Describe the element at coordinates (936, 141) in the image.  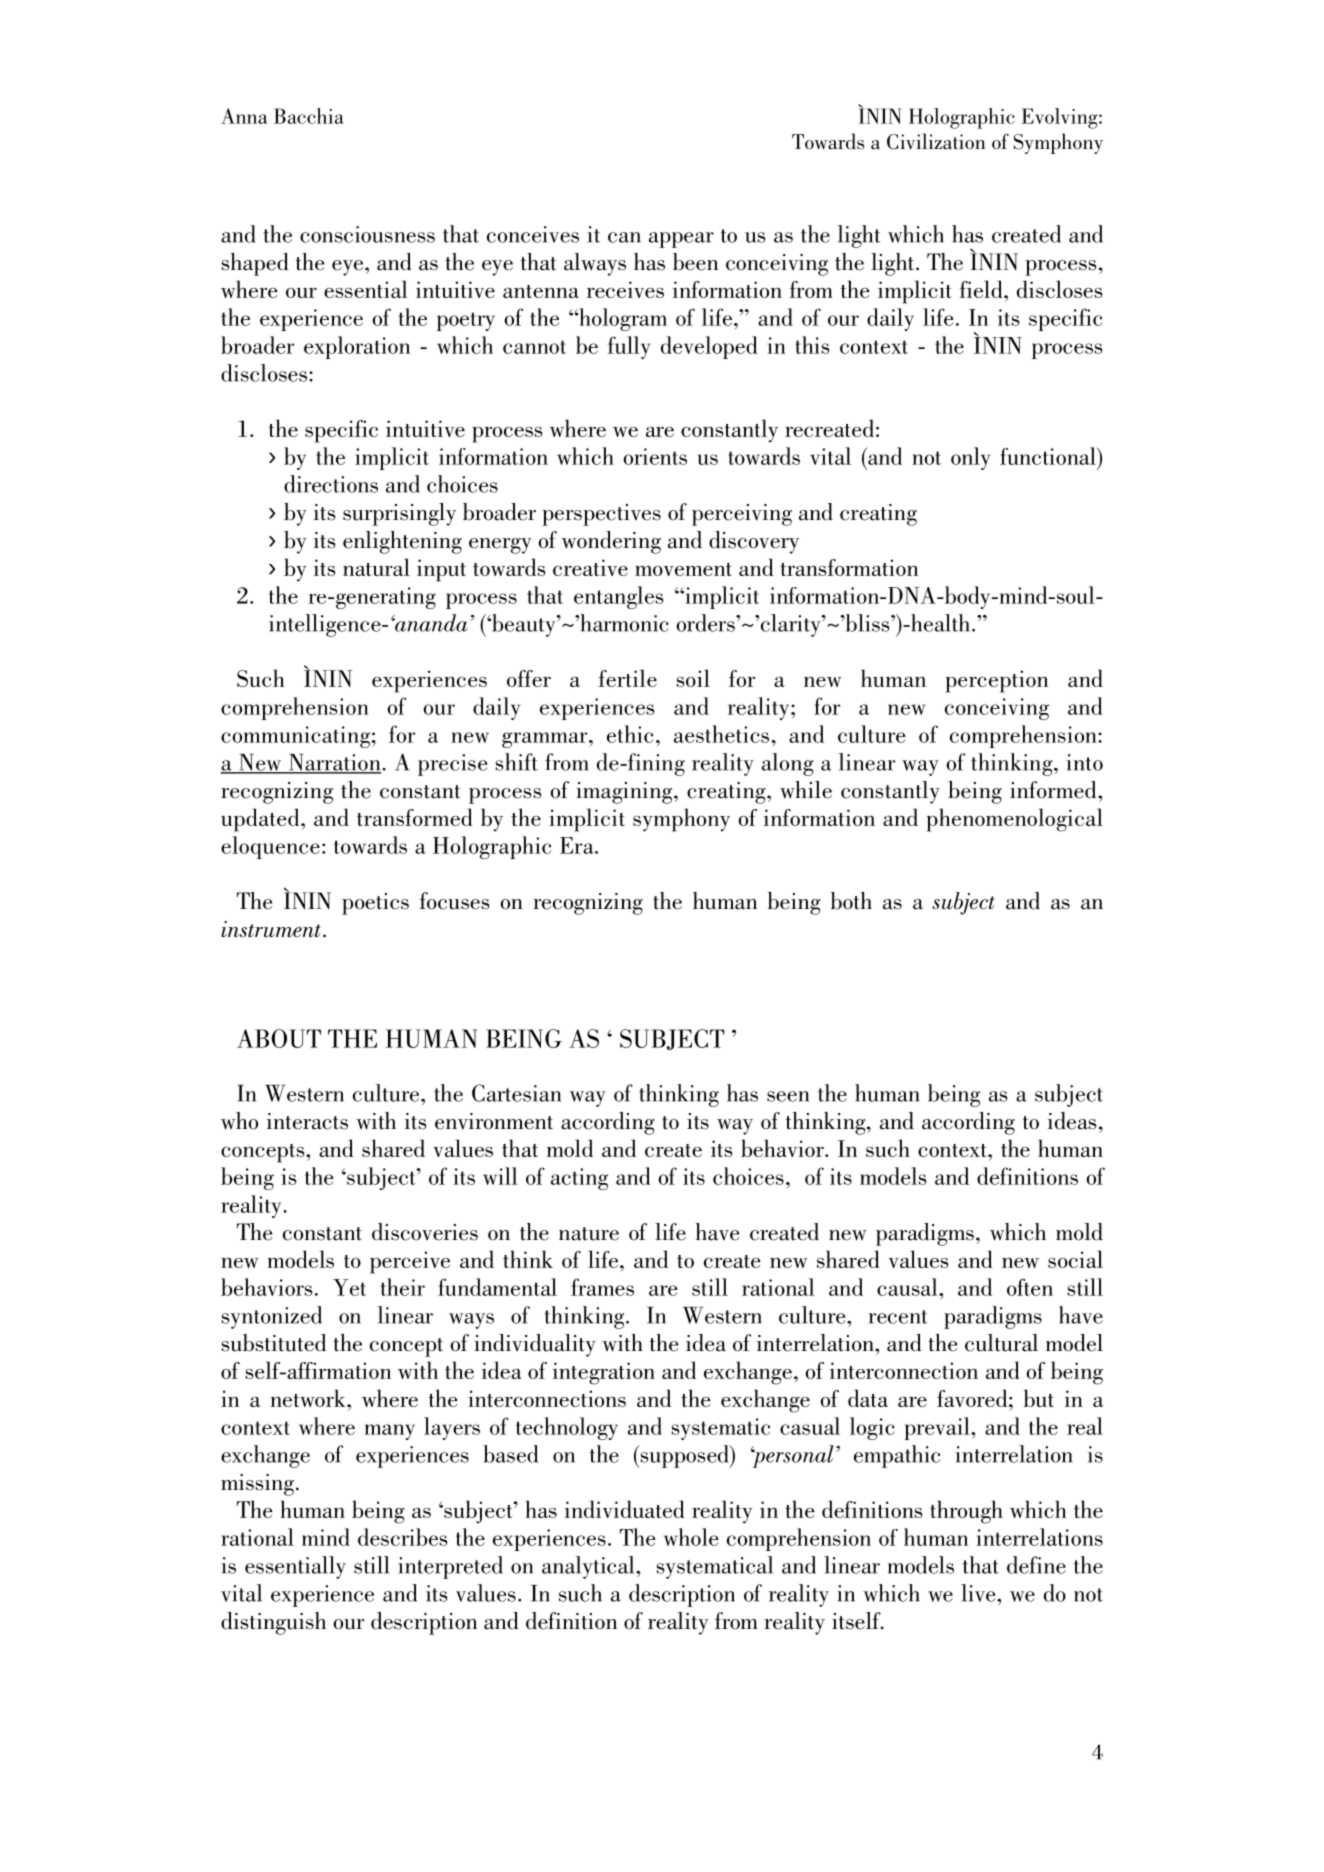
I see `Civilization` at that location.
